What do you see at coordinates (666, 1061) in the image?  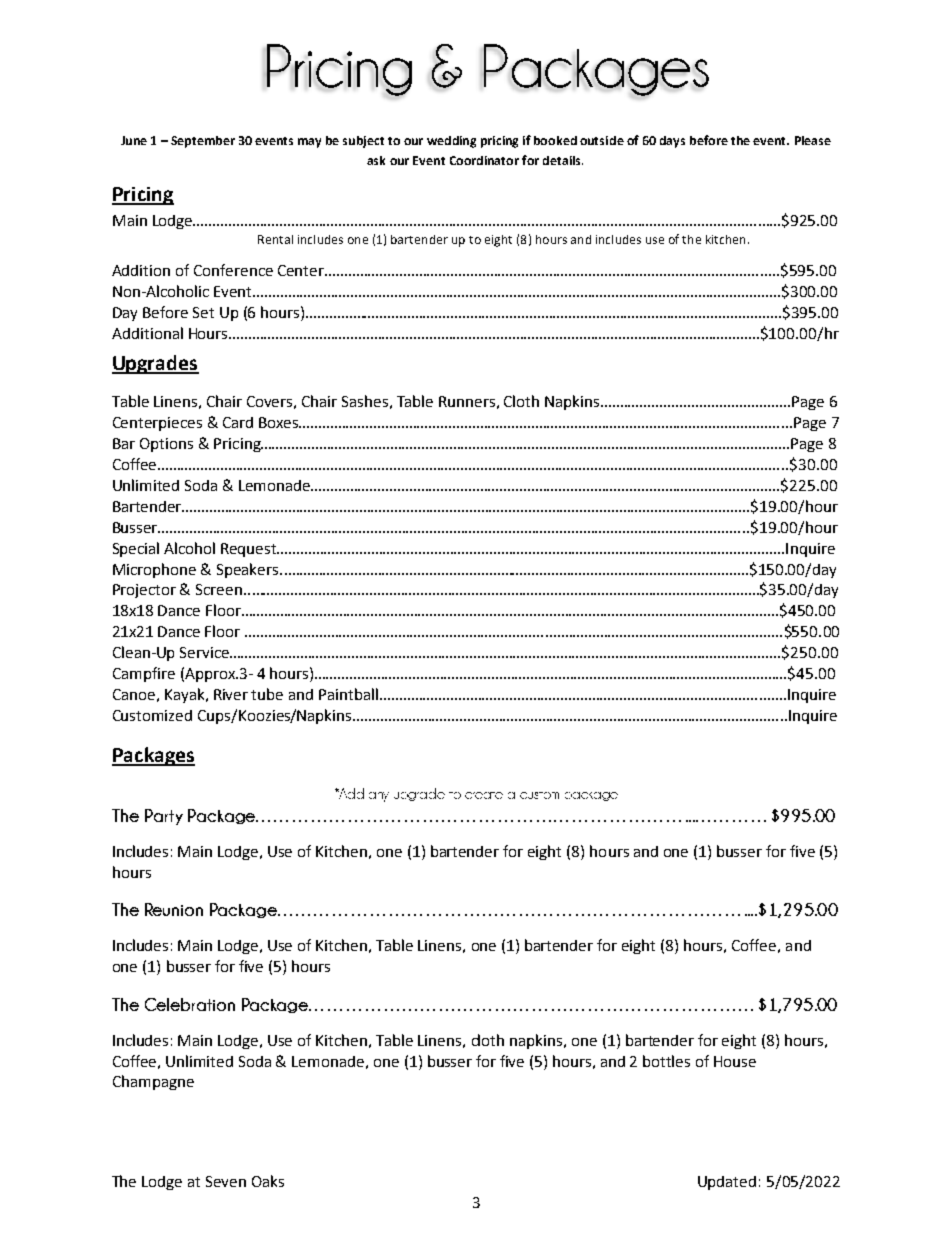 I see `bottles` at bounding box center [666, 1061].
